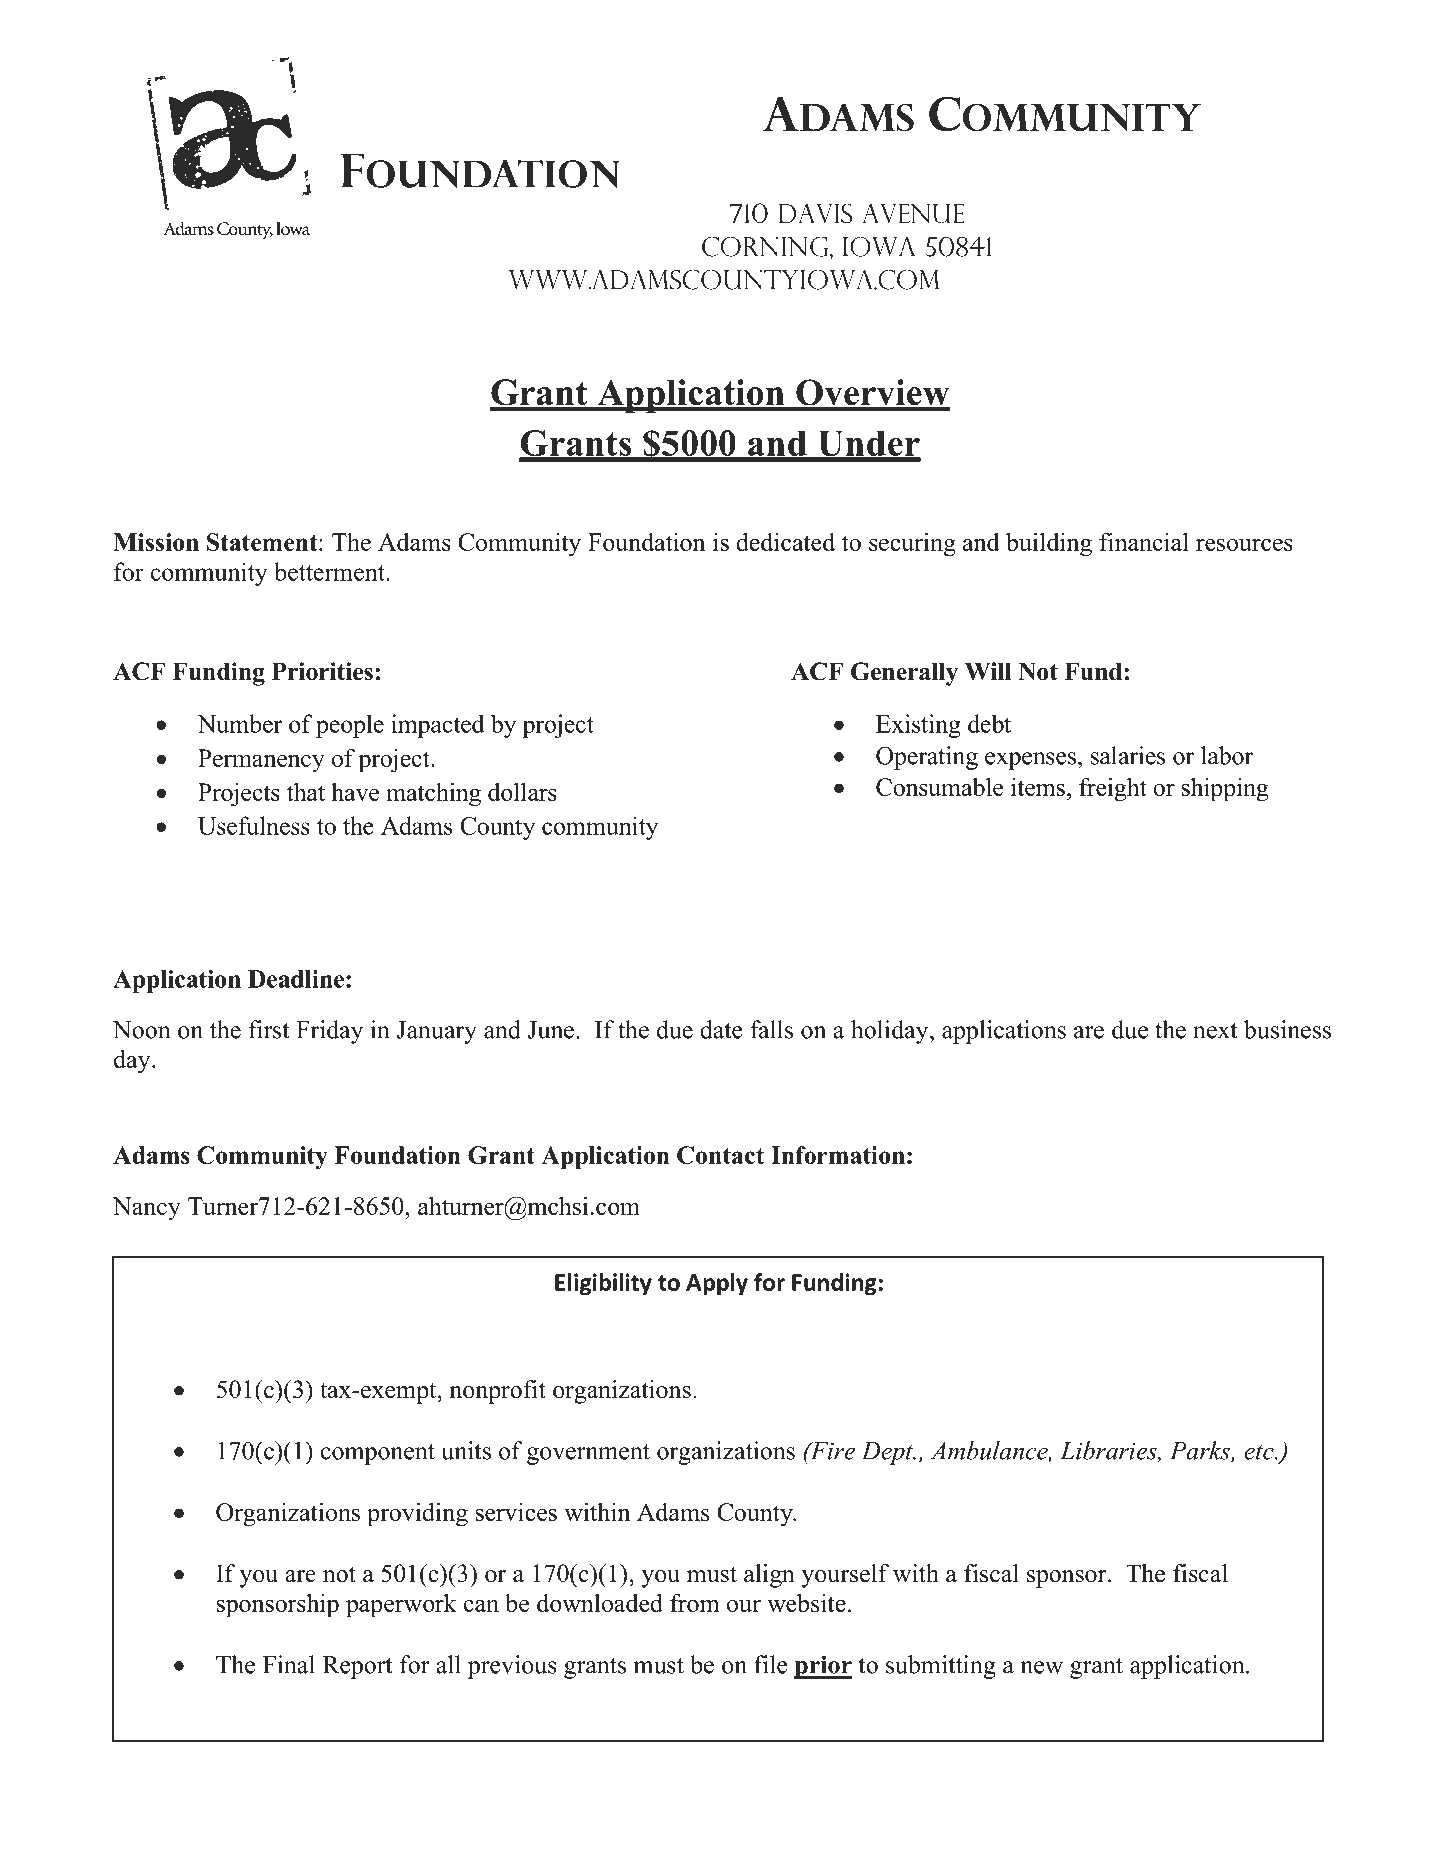  What do you see at coordinates (296, 979) in the screenshot?
I see `Deadline` at bounding box center [296, 979].
